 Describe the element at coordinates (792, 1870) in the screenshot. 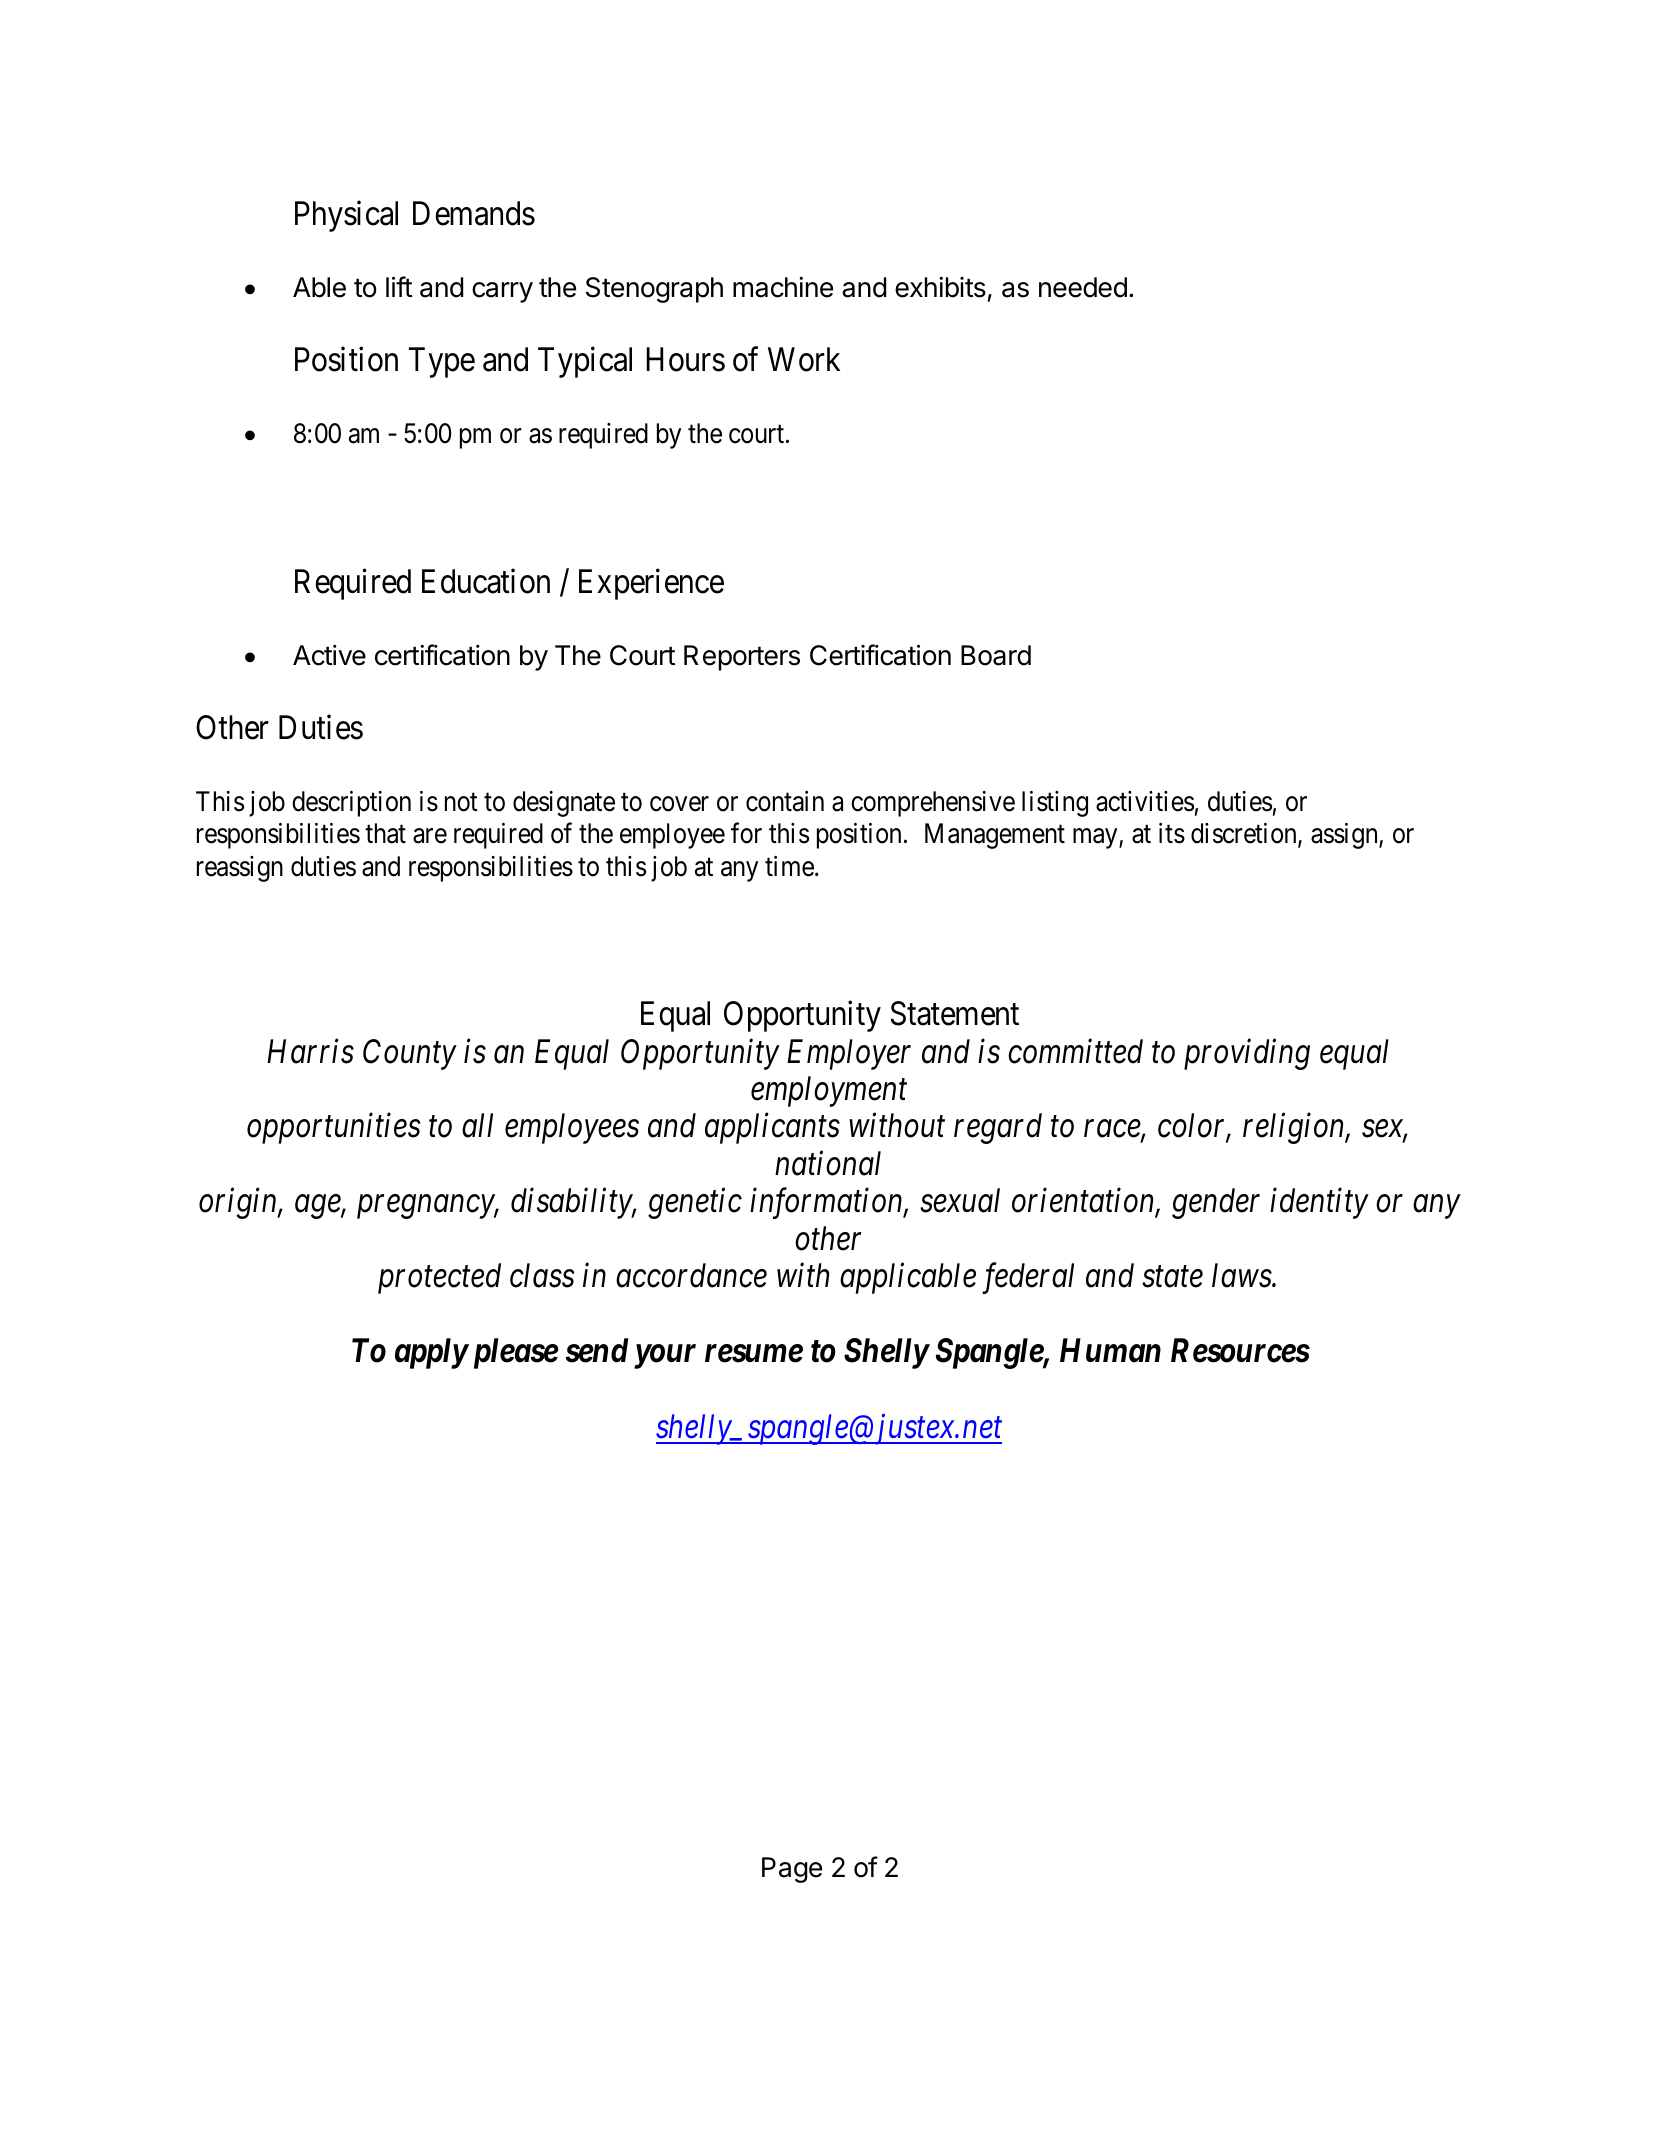

I see `Page` at that location.
